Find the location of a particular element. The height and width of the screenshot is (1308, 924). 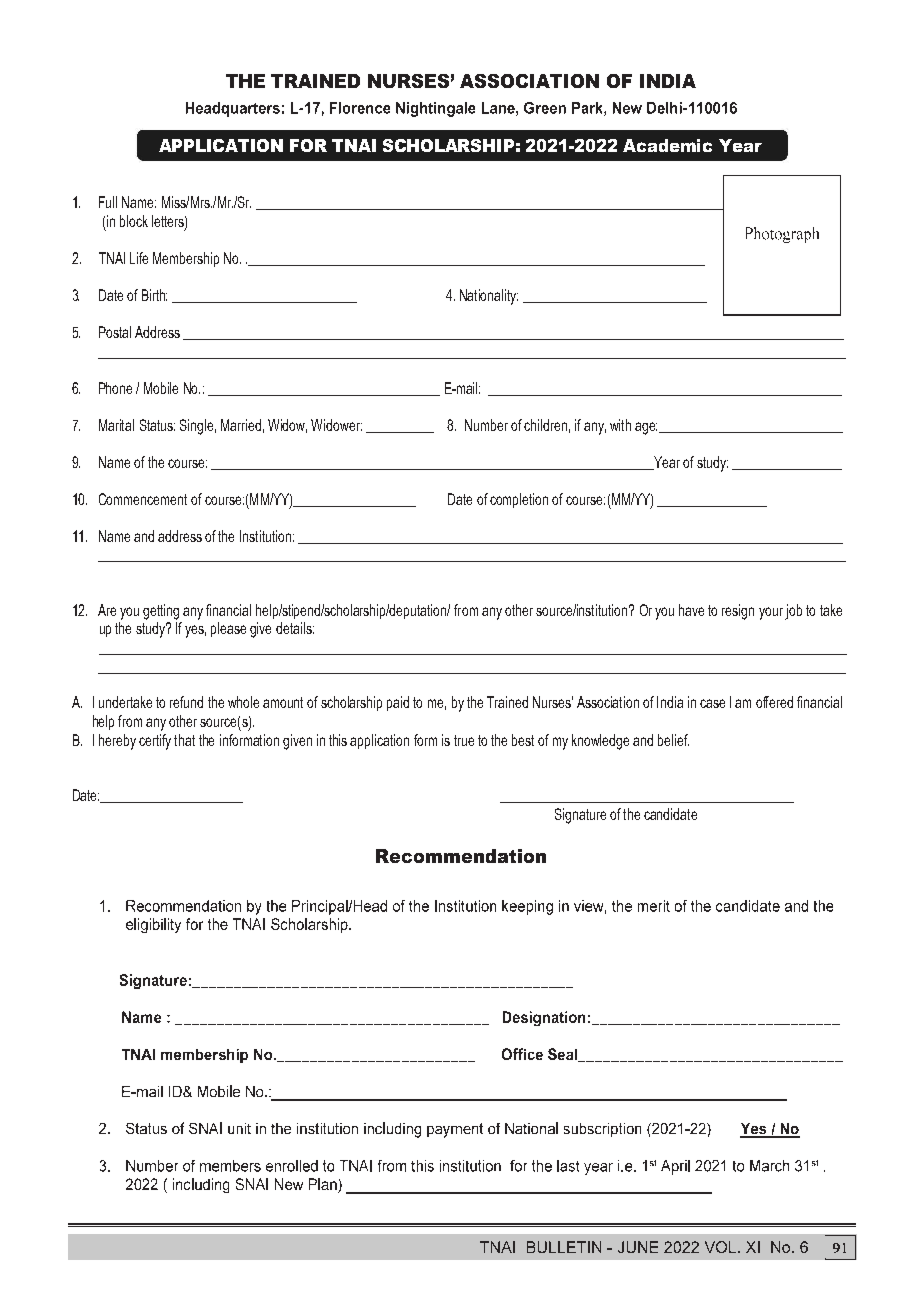

certify is located at coordinates (155, 742).
